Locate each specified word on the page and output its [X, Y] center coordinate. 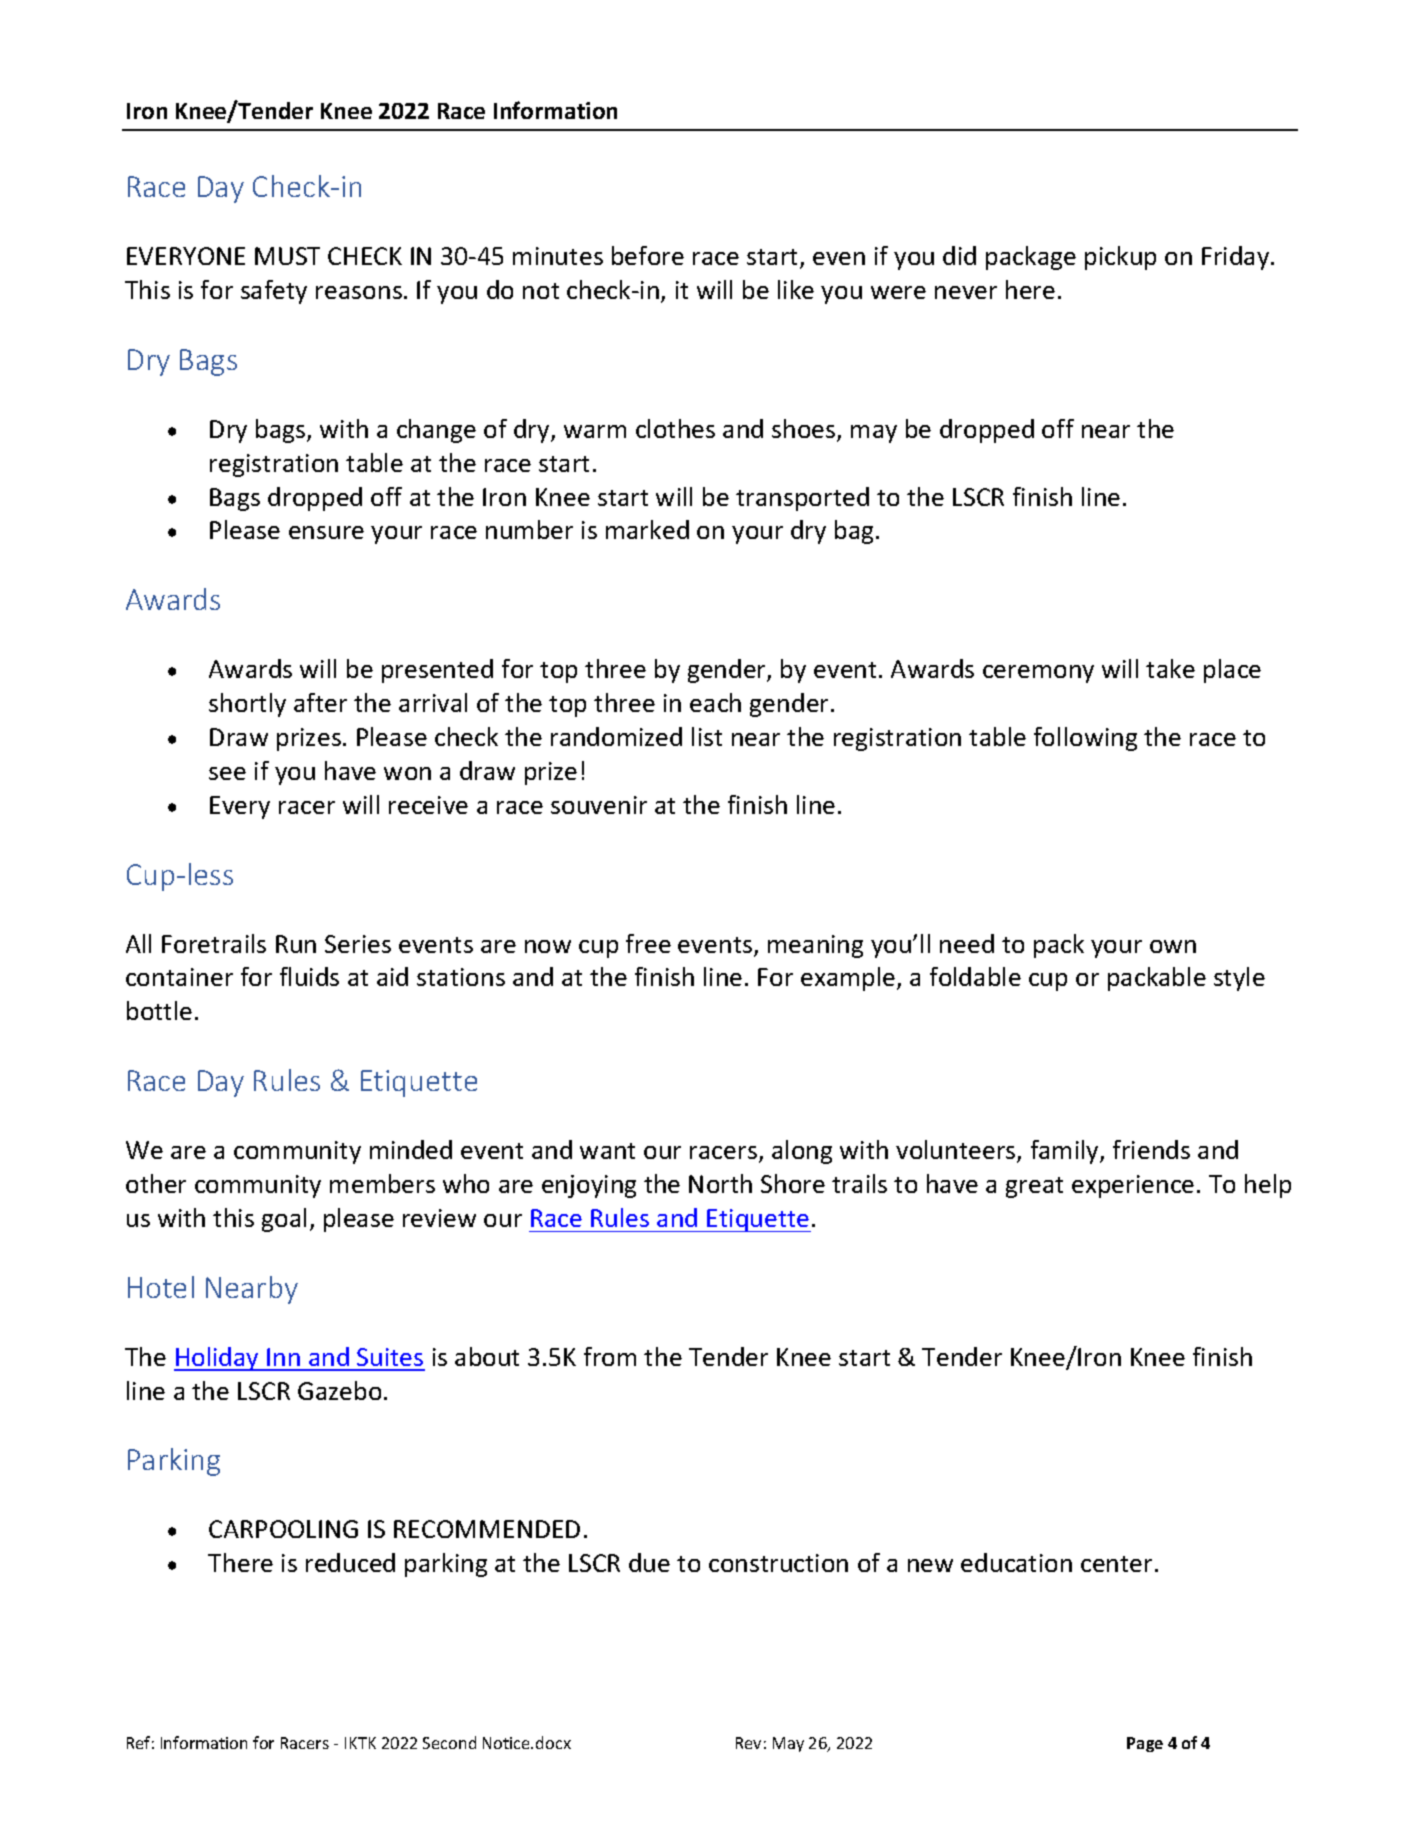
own [1173, 946]
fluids [309, 976]
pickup [1120, 258]
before [648, 255]
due [649, 1562]
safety [274, 292]
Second [449, 1742]
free [648, 943]
